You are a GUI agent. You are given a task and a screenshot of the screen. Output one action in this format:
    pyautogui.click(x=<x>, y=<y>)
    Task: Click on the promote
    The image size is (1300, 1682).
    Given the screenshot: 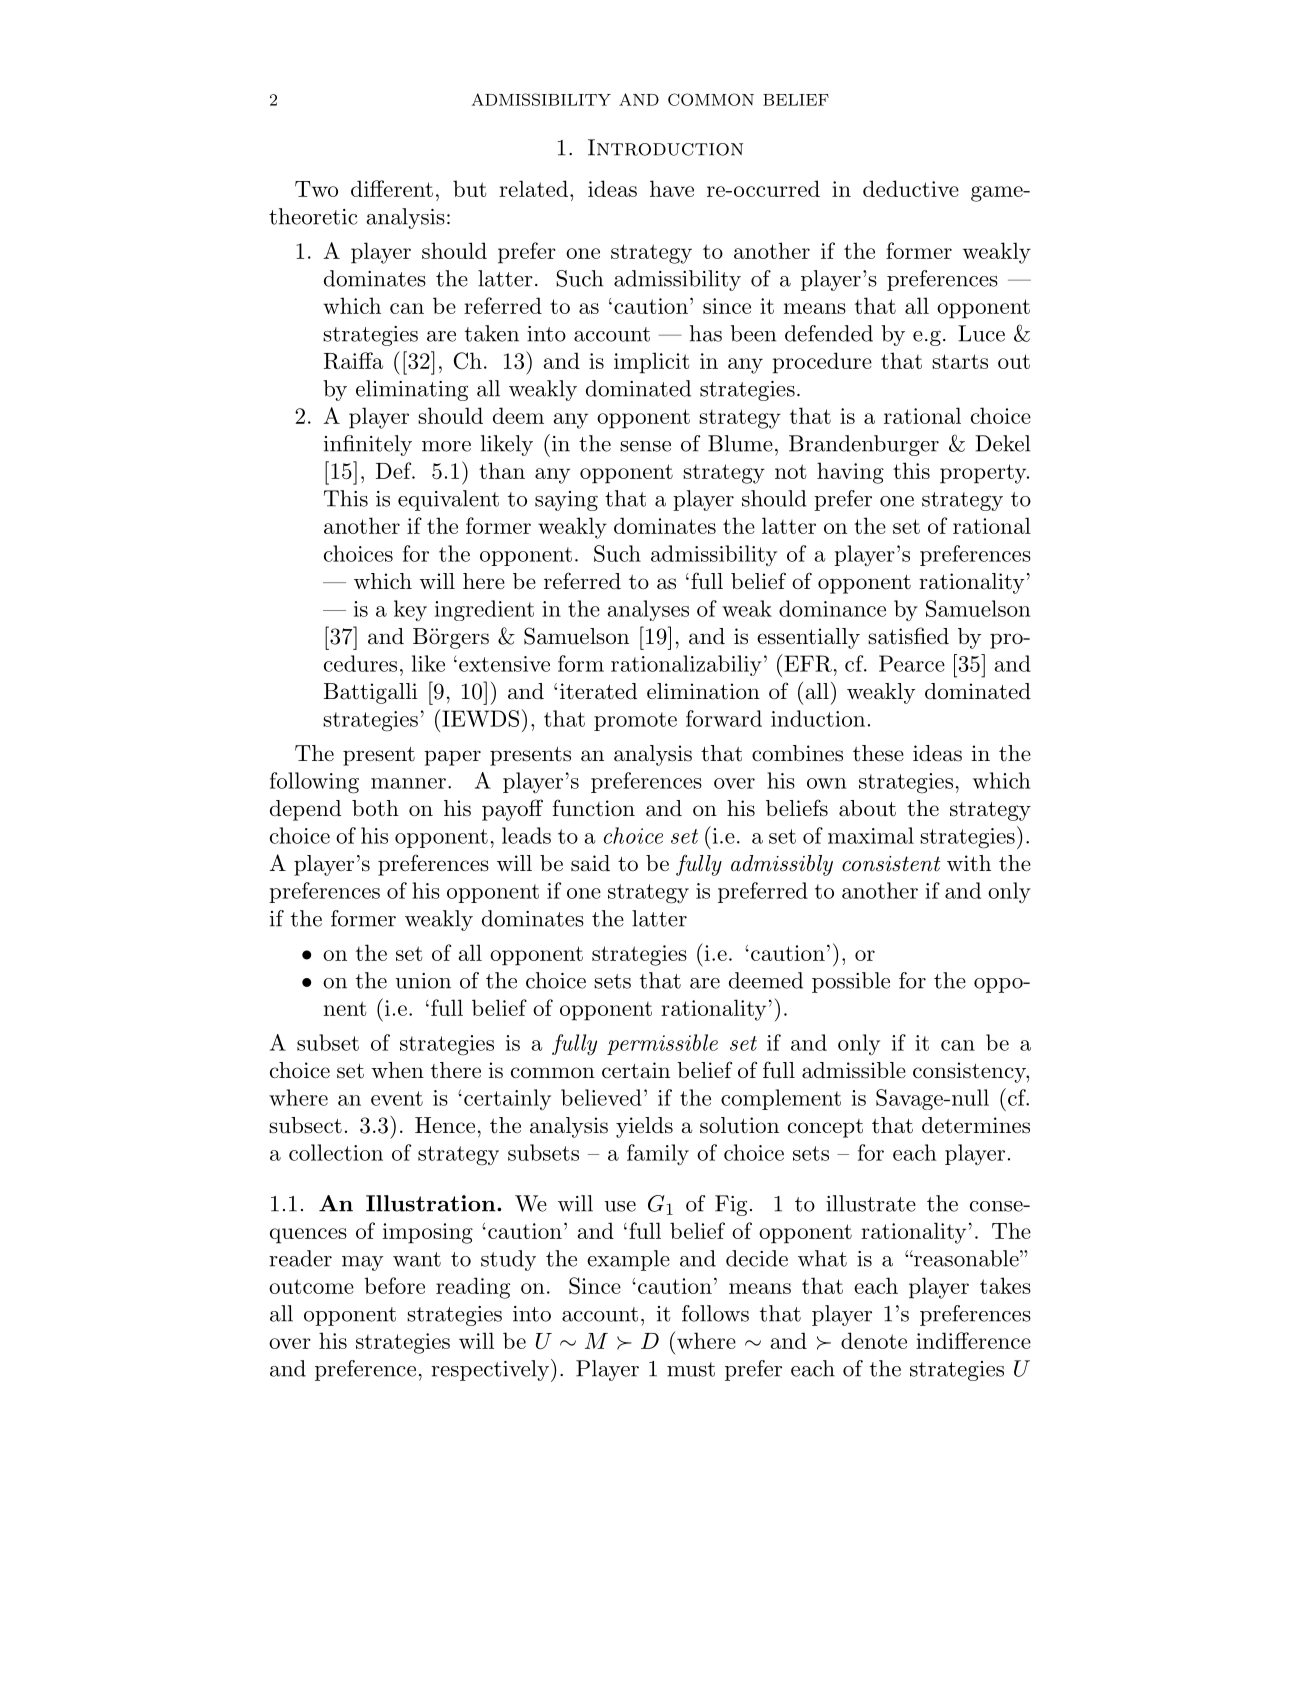 What is the action you would take?
    pyautogui.click(x=635, y=721)
